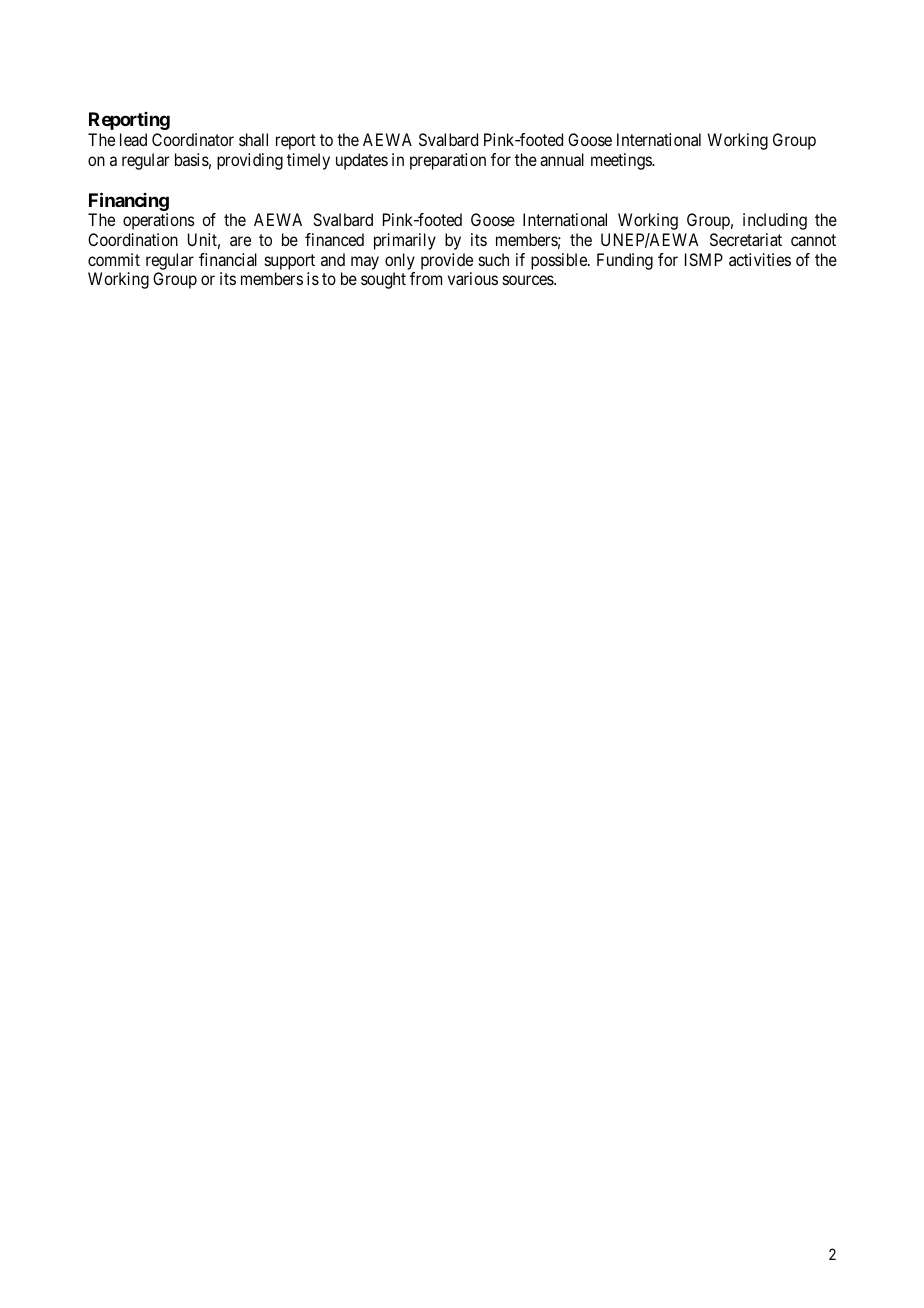 The image size is (924, 1308). I want to click on meetings, so click(622, 161).
